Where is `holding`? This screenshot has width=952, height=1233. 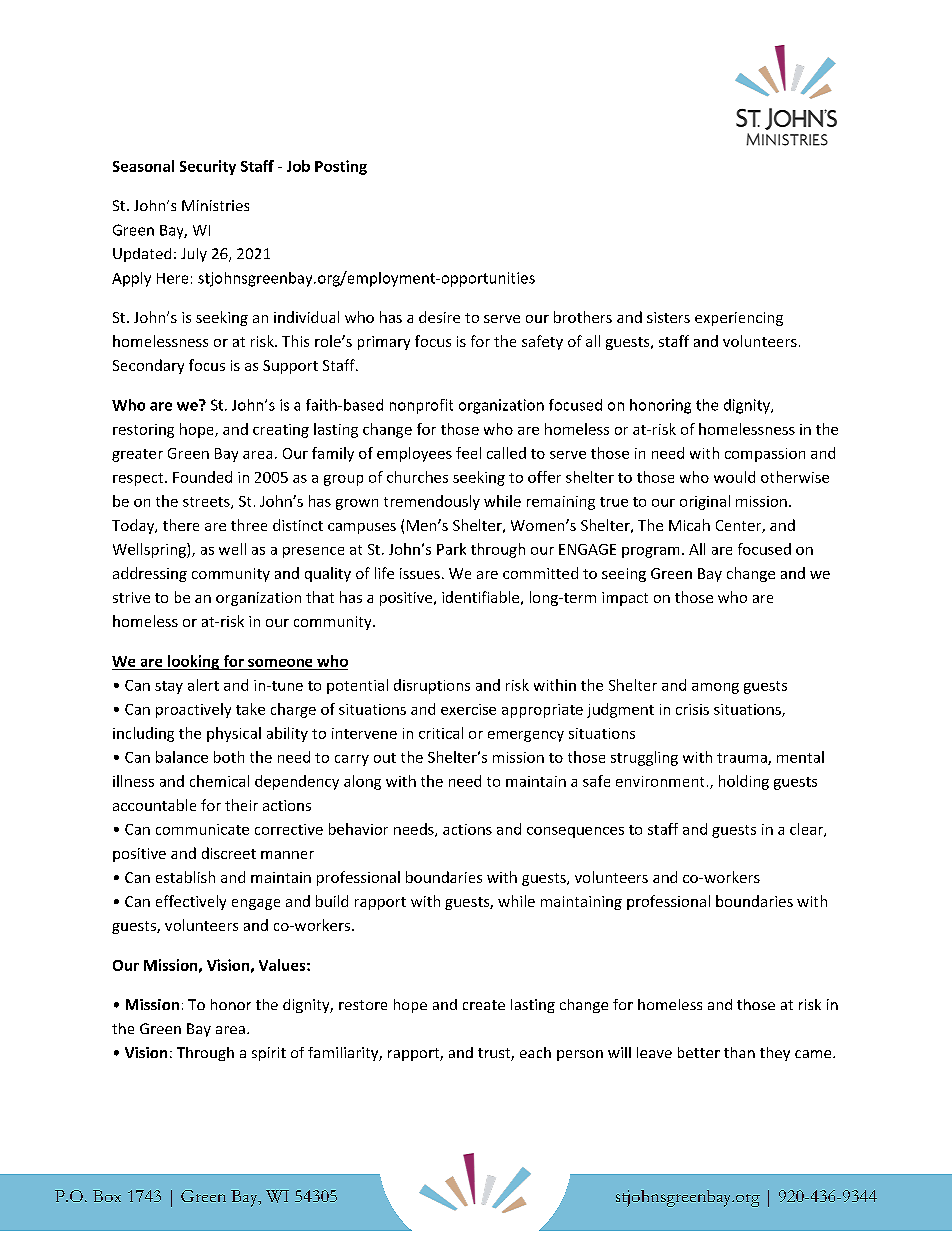 holding is located at coordinates (744, 782).
